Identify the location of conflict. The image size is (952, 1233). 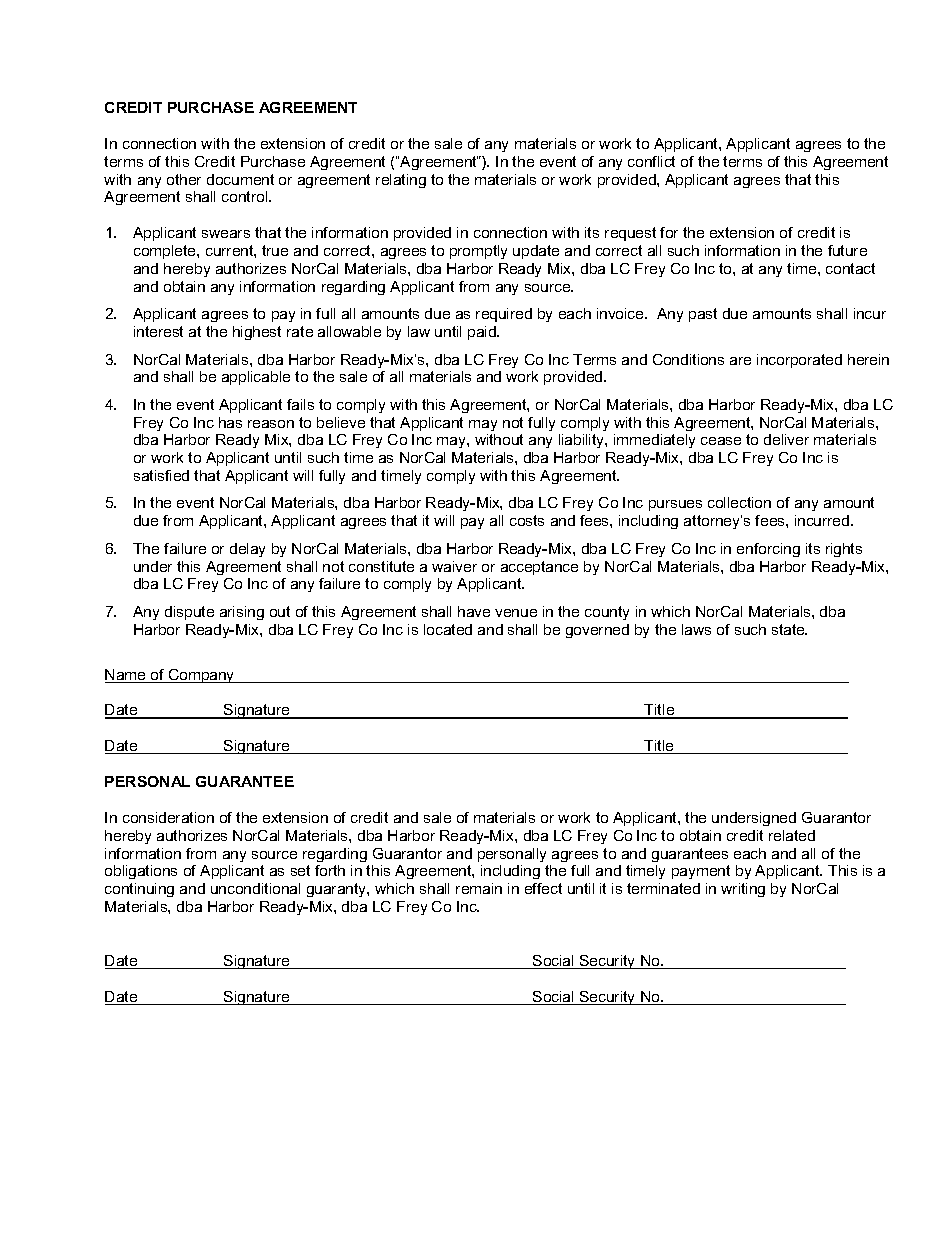
(651, 161).
